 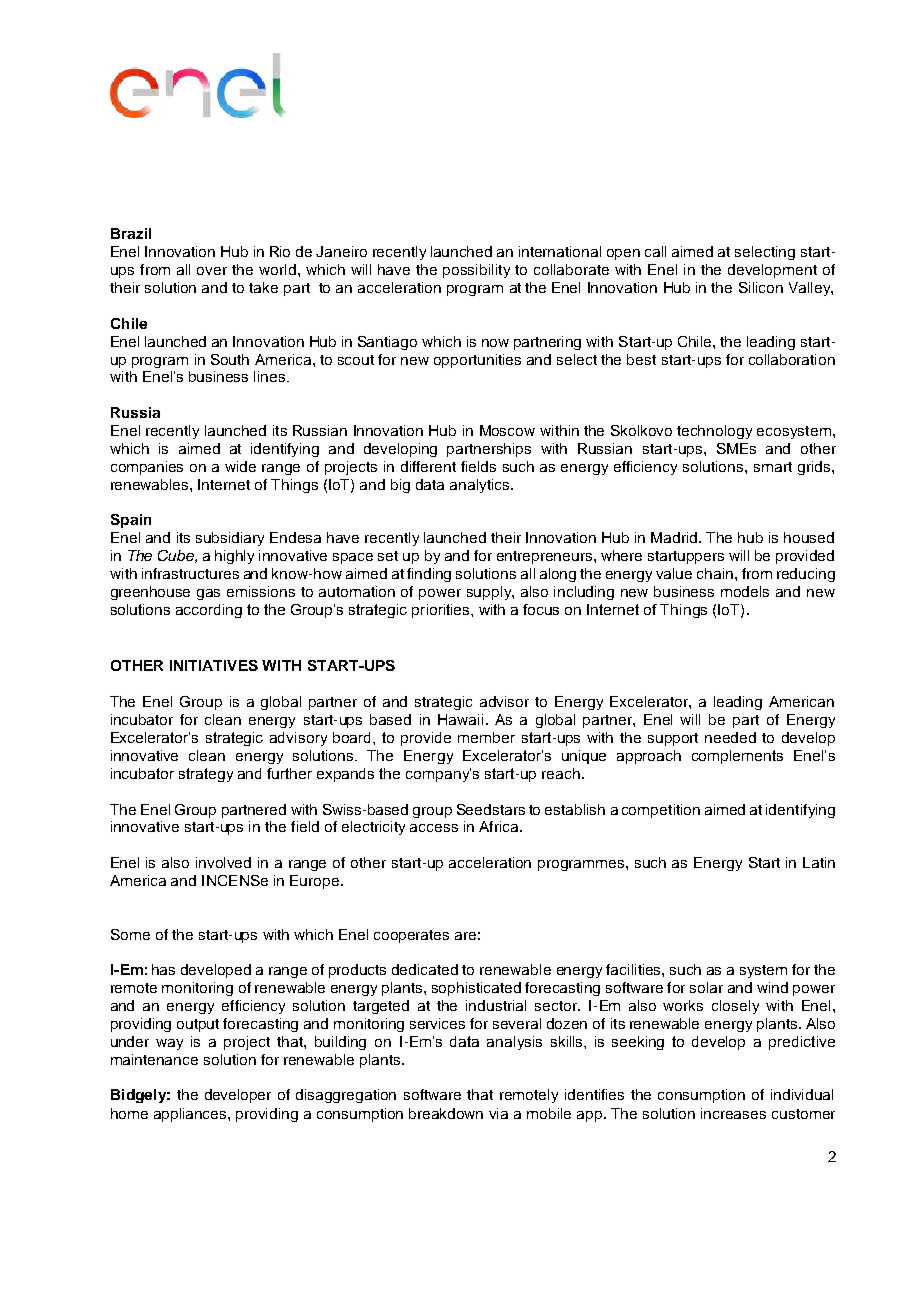 What do you see at coordinates (476, 271) in the page?
I see `possibility` at bounding box center [476, 271].
